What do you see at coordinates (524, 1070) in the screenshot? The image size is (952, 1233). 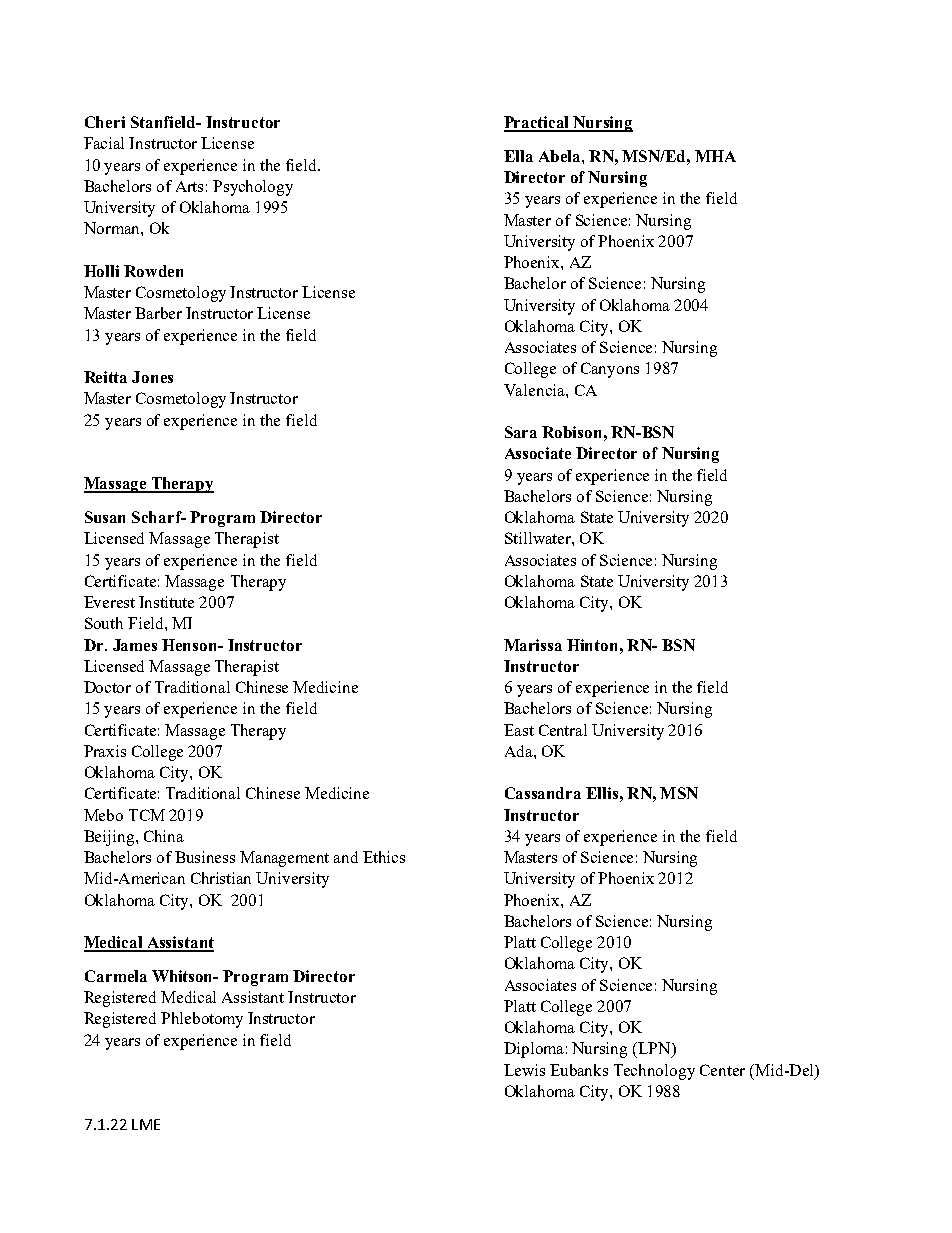 I see `Lewis` at bounding box center [524, 1070].
